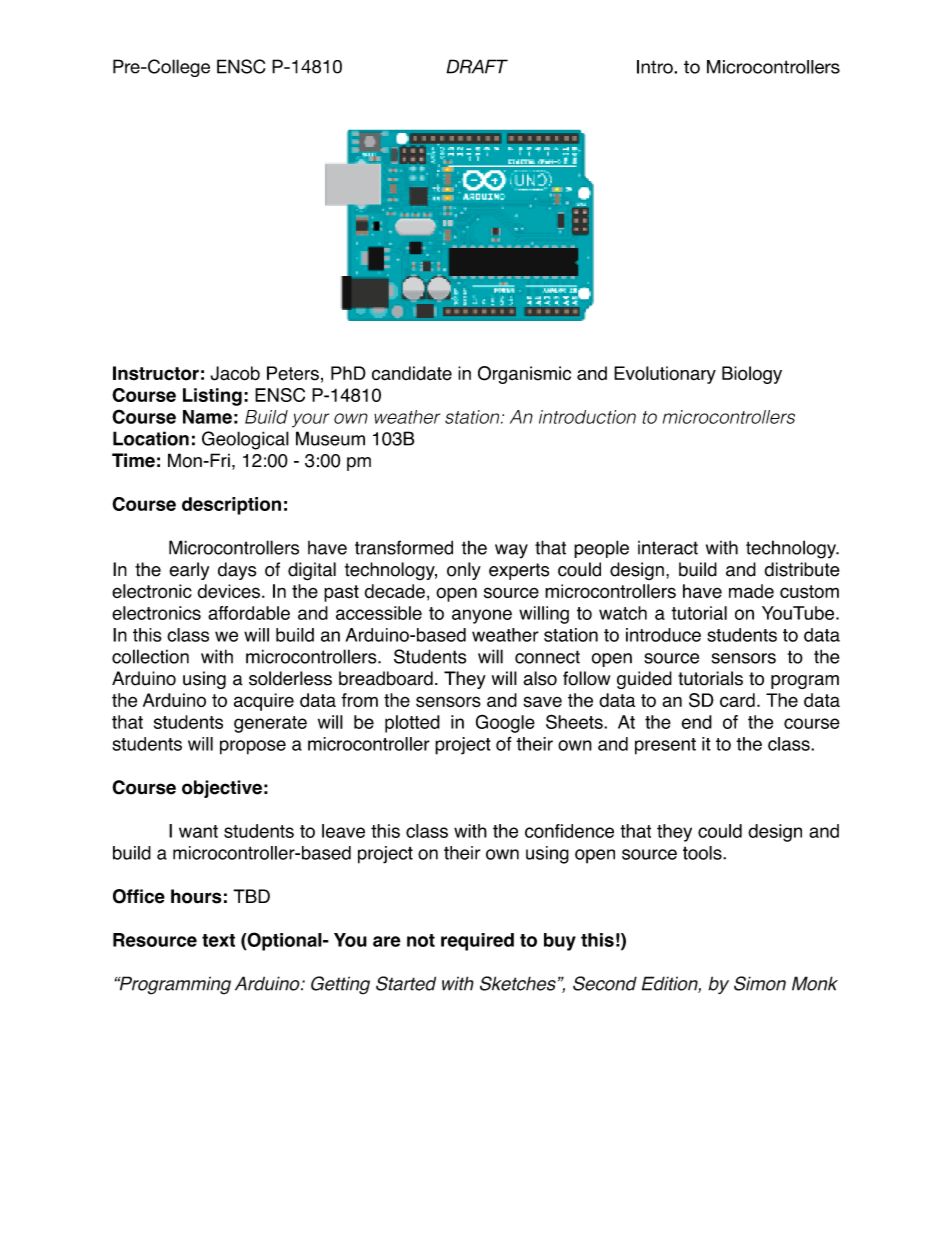  What do you see at coordinates (412, 373) in the screenshot?
I see `candidate` at bounding box center [412, 373].
